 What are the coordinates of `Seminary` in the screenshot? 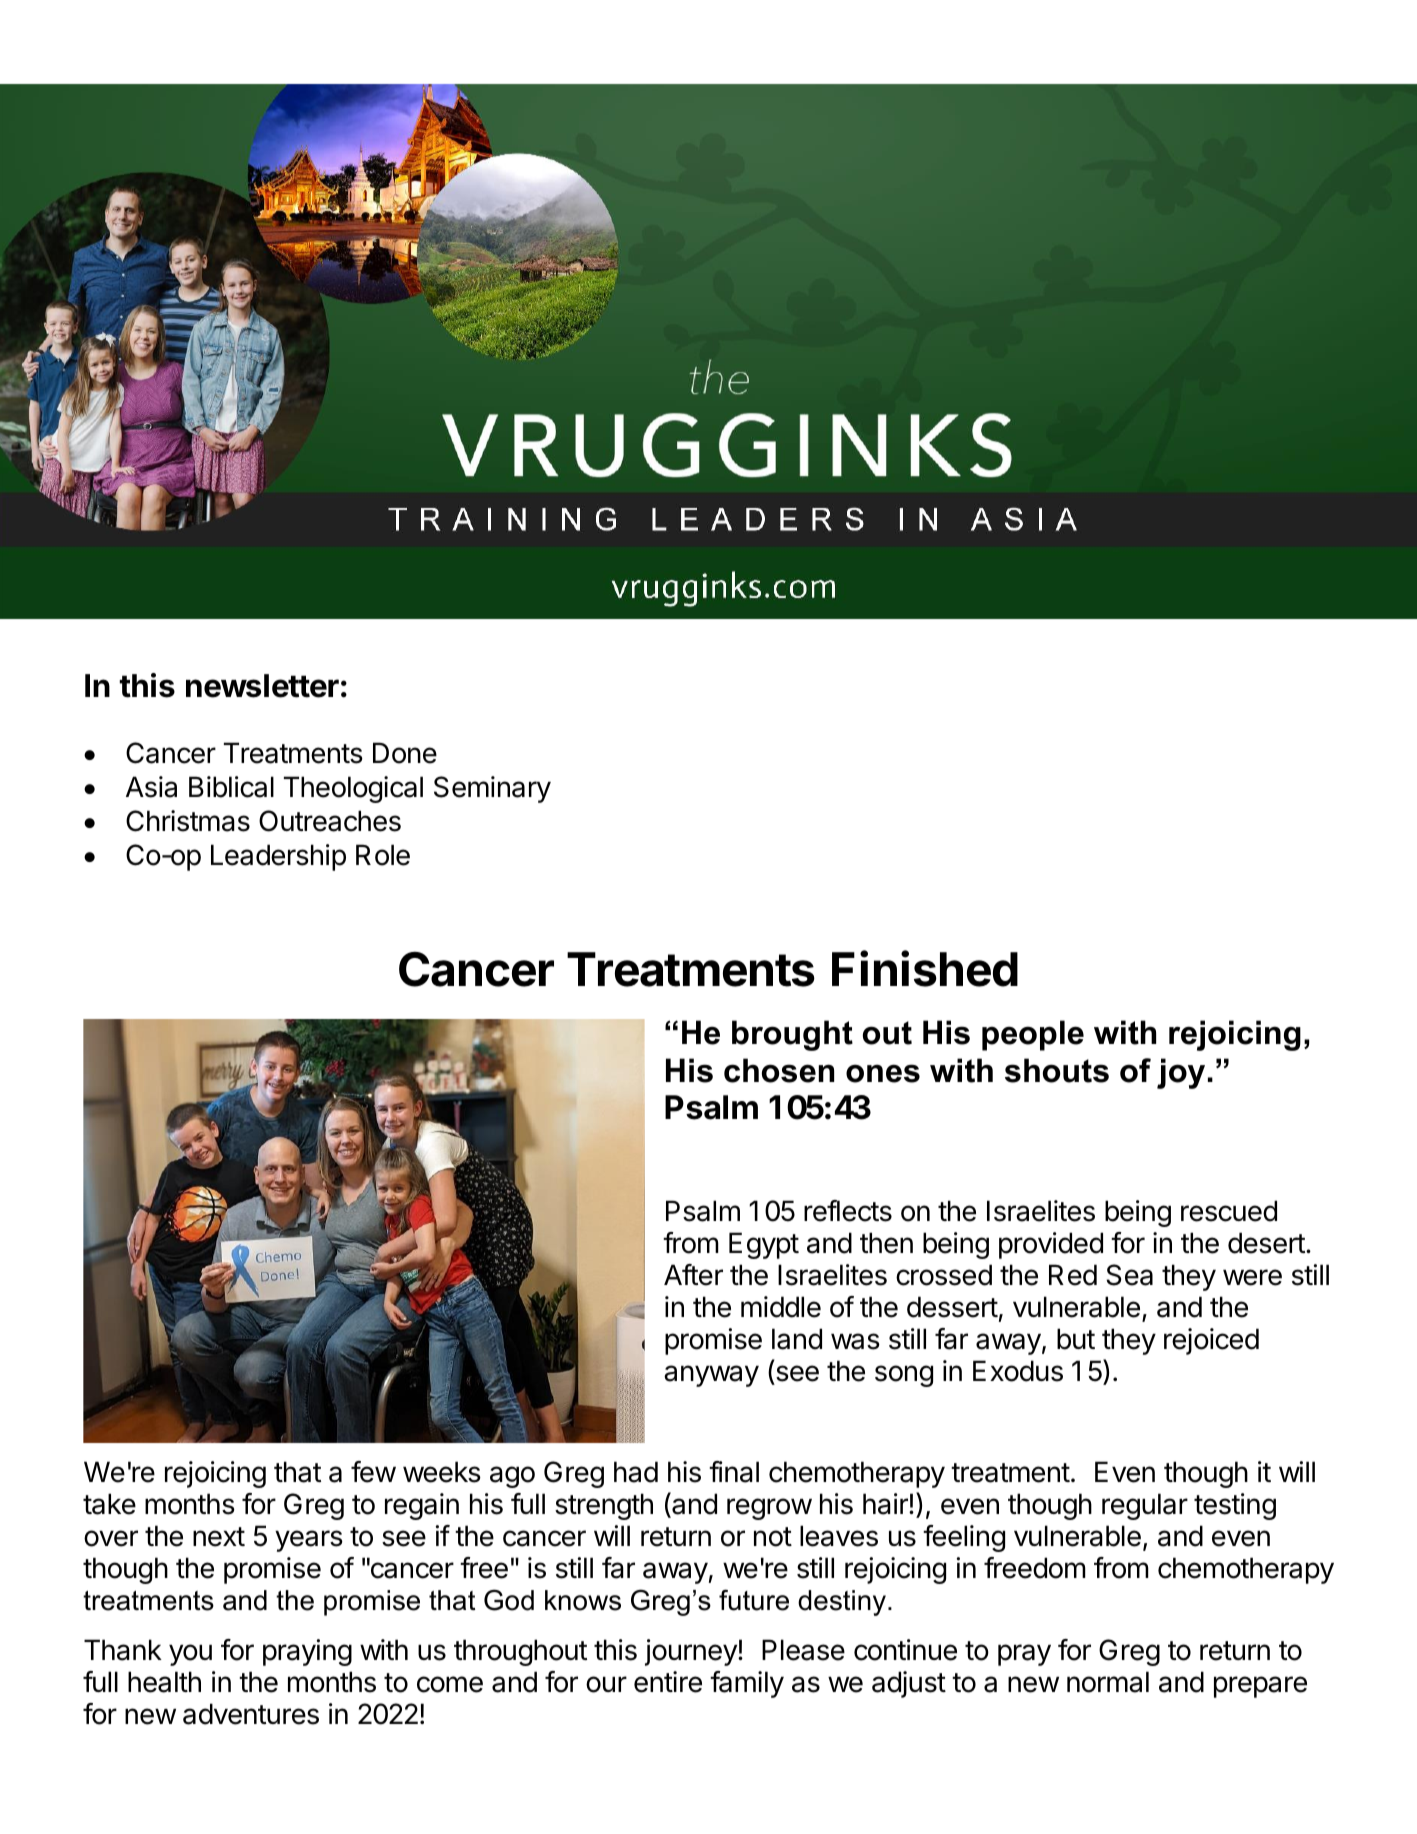 It's located at (492, 789).
